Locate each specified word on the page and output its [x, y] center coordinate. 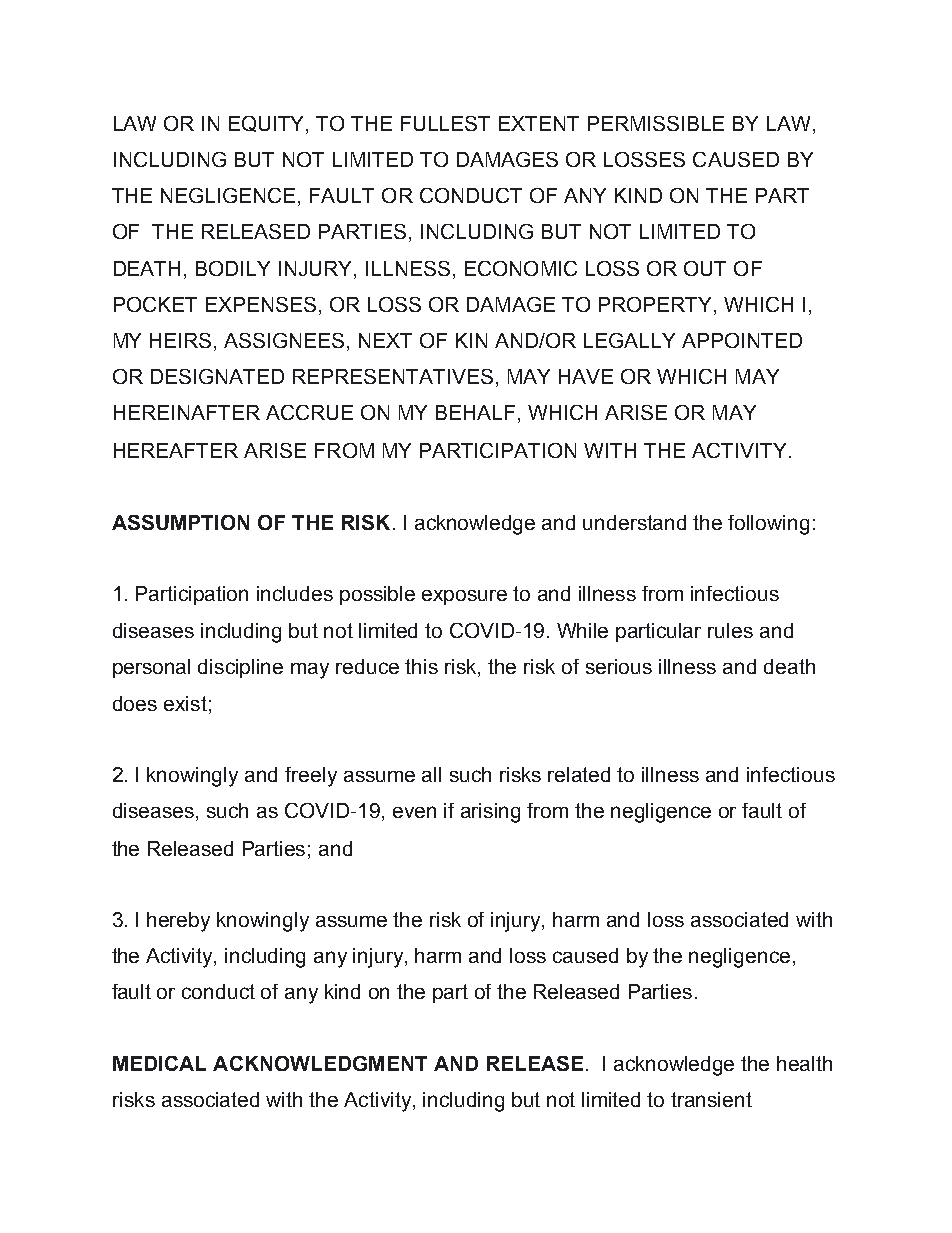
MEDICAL [159, 1063]
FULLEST [445, 123]
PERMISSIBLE [656, 123]
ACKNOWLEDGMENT [320, 1063]
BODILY [233, 268]
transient [711, 1099]
